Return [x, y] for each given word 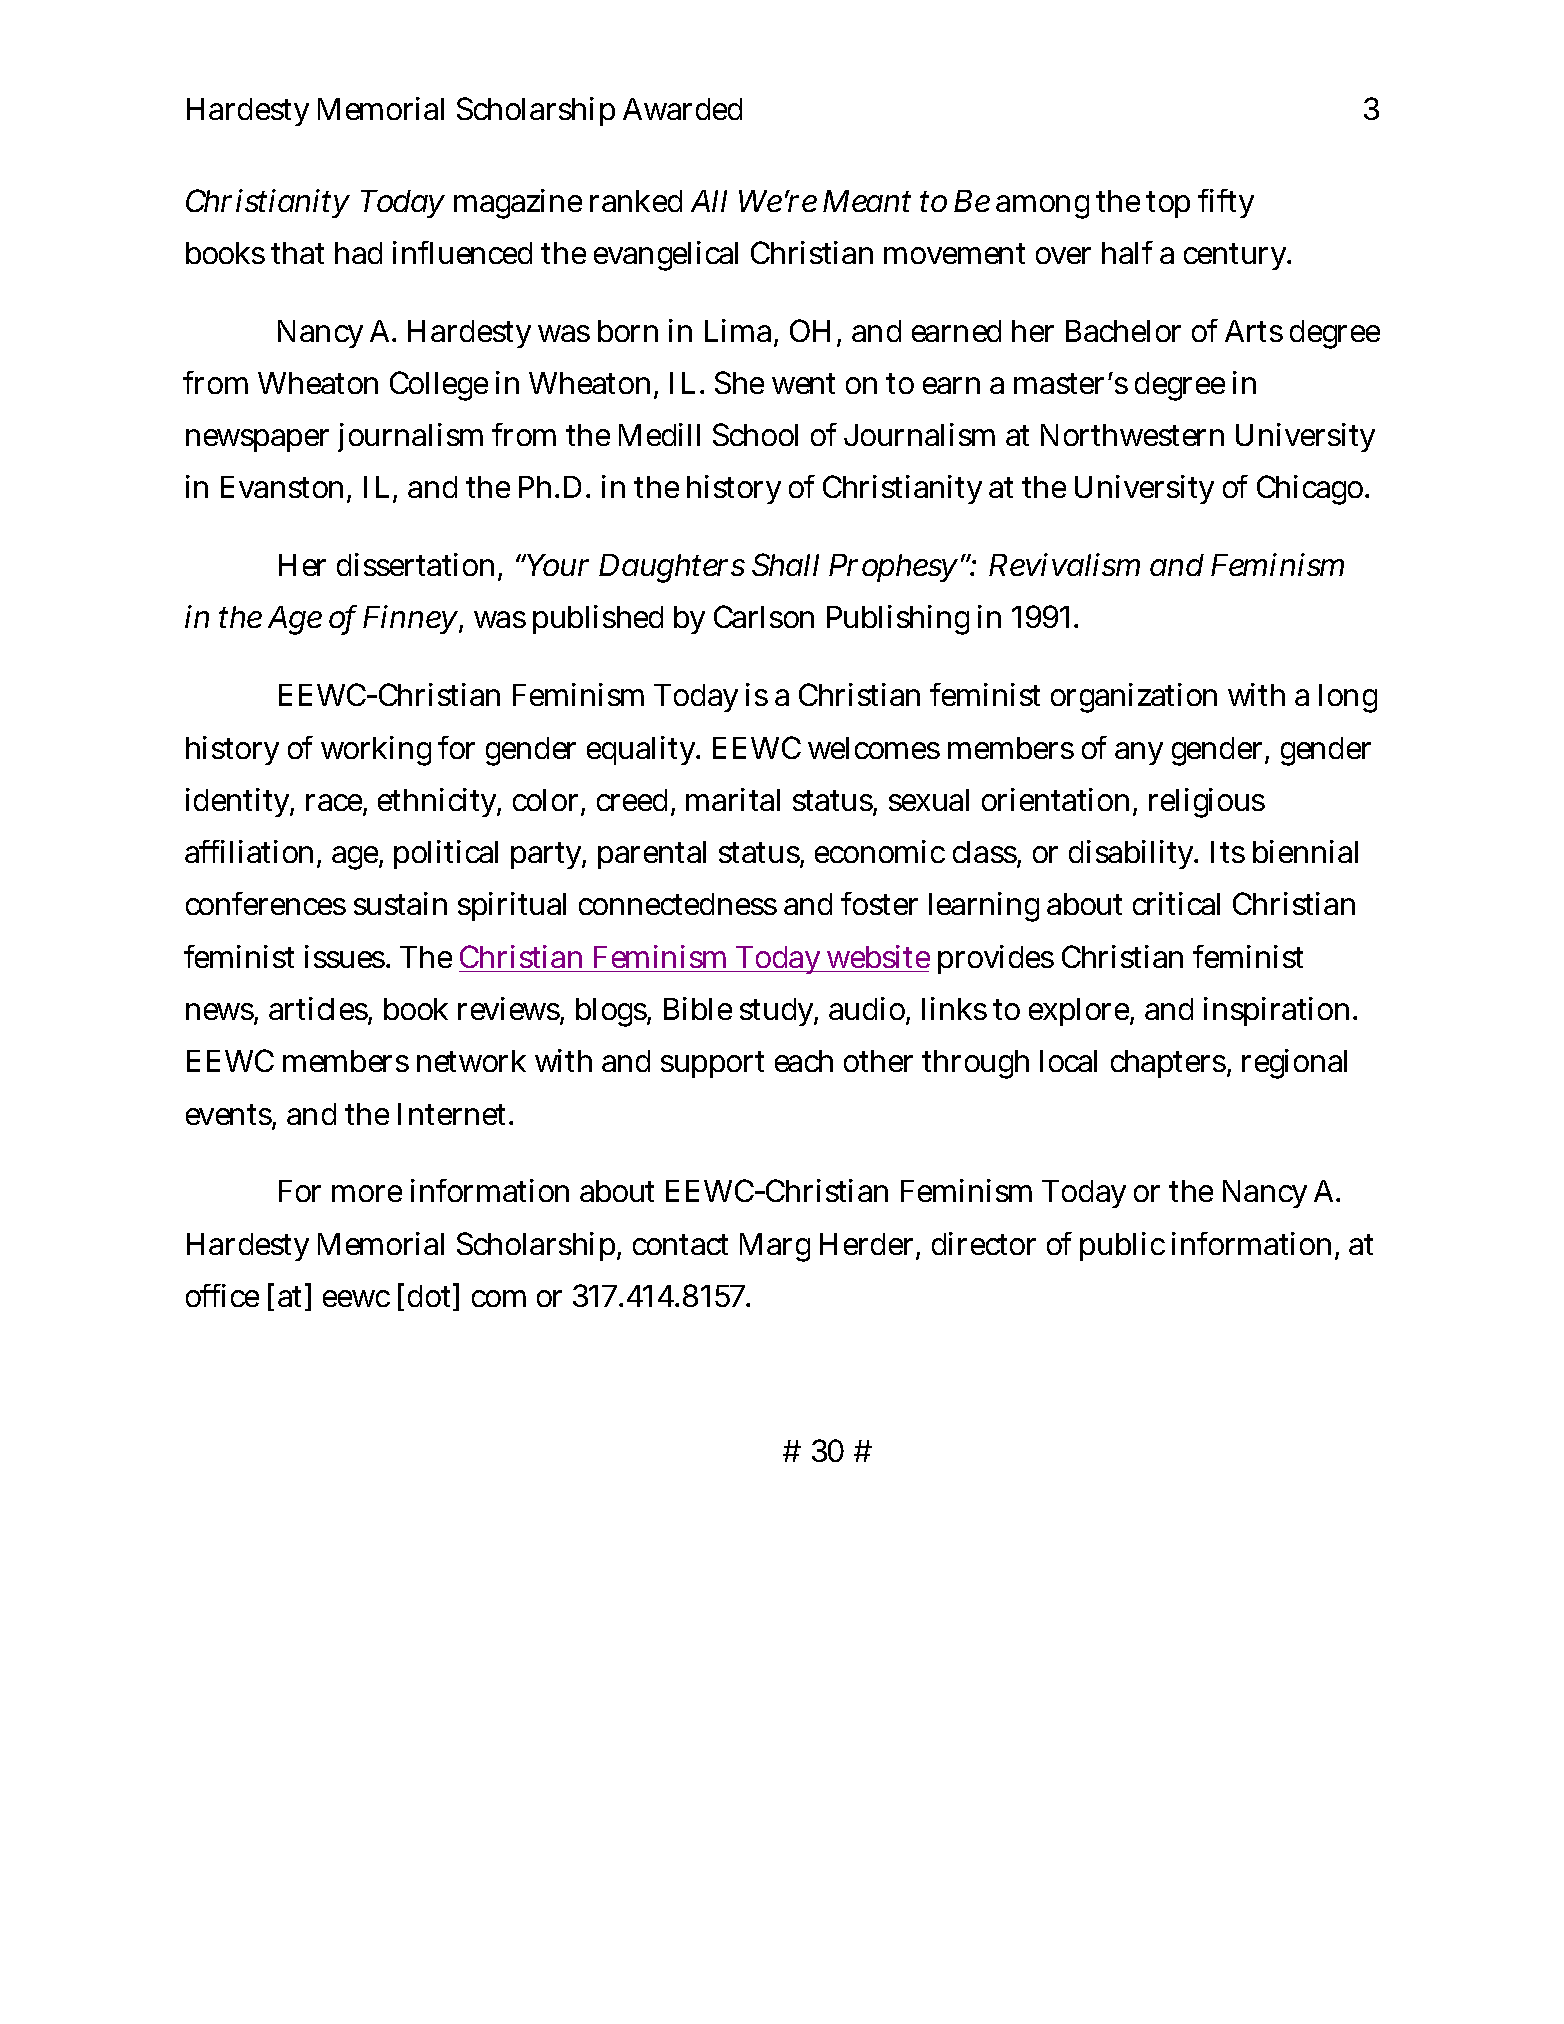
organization [1134, 698]
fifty [1226, 203]
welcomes [874, 748]
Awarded [682, 109]
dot [431, 1296]
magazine [518, 204]
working [376, 751]
